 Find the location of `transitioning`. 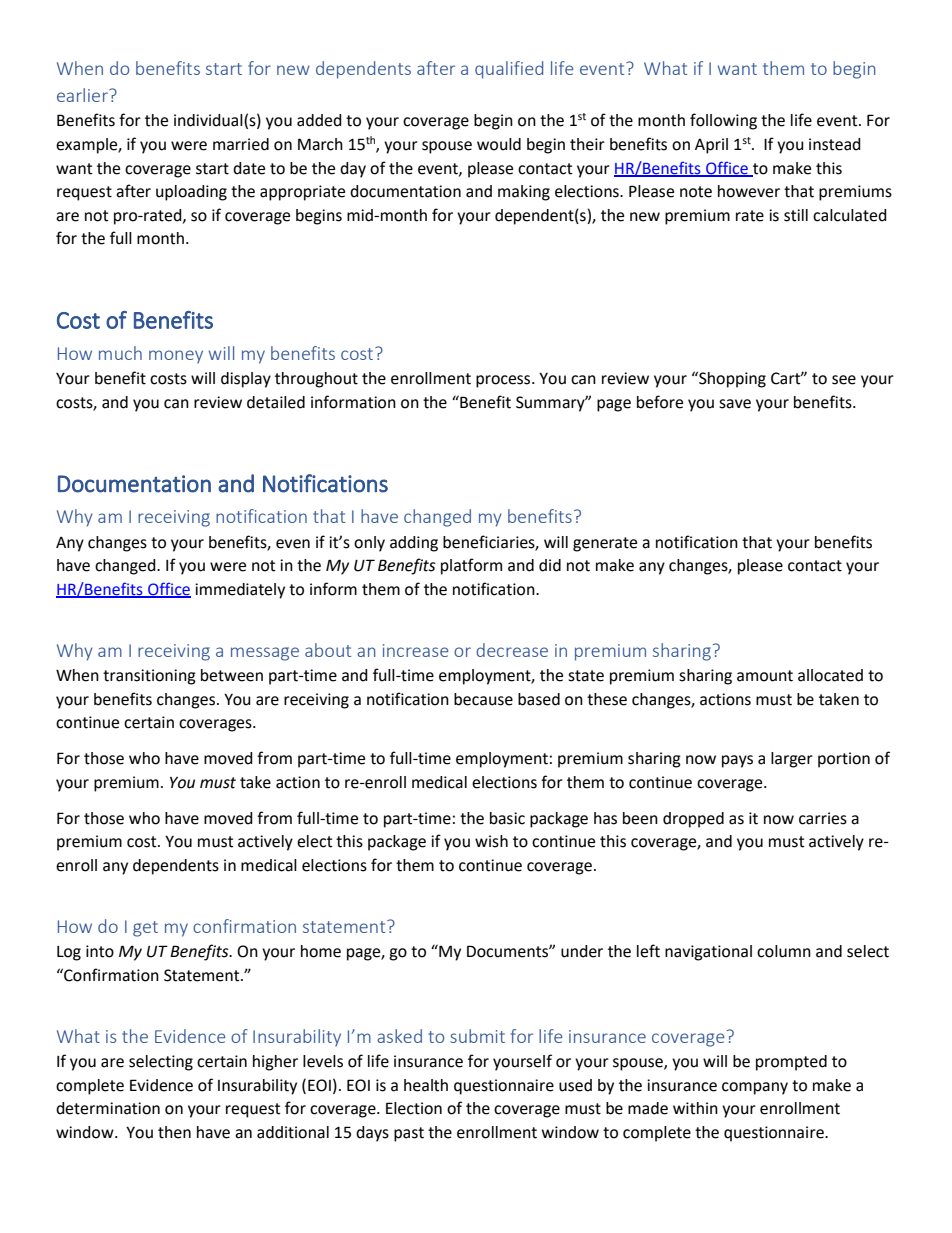

transitioning is located at coordinates (149, 677).
